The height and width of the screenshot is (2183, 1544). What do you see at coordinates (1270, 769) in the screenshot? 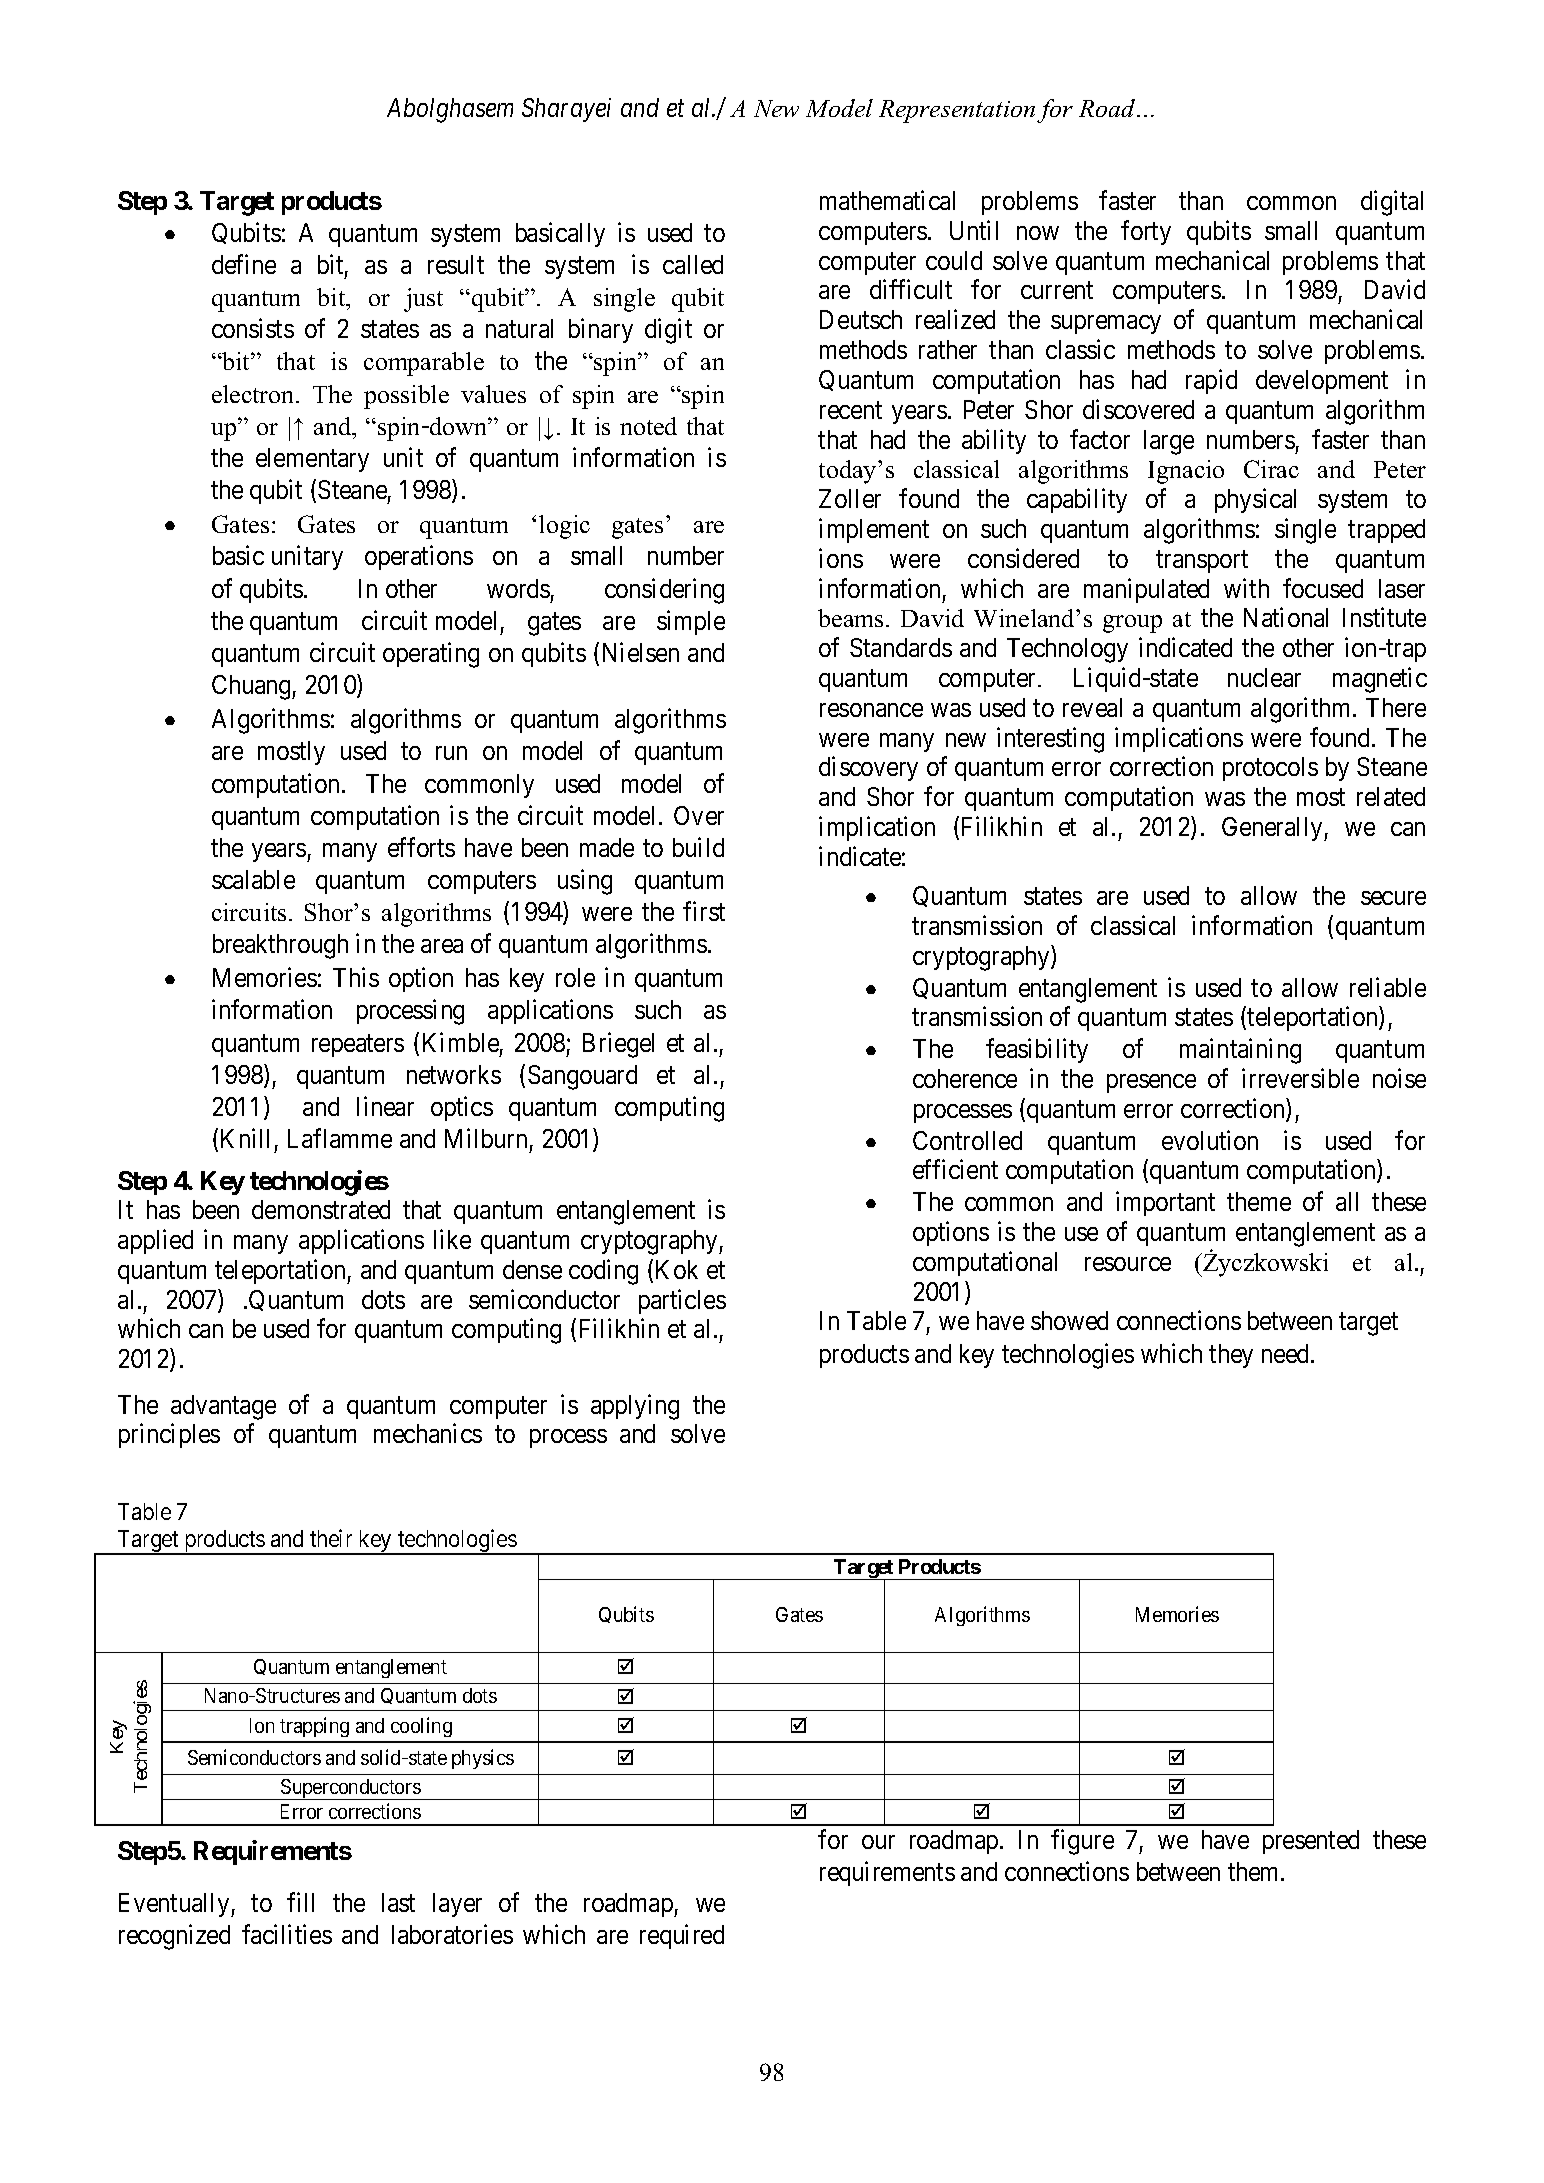
I see `protocols` at bounding box center [1270, 769].
